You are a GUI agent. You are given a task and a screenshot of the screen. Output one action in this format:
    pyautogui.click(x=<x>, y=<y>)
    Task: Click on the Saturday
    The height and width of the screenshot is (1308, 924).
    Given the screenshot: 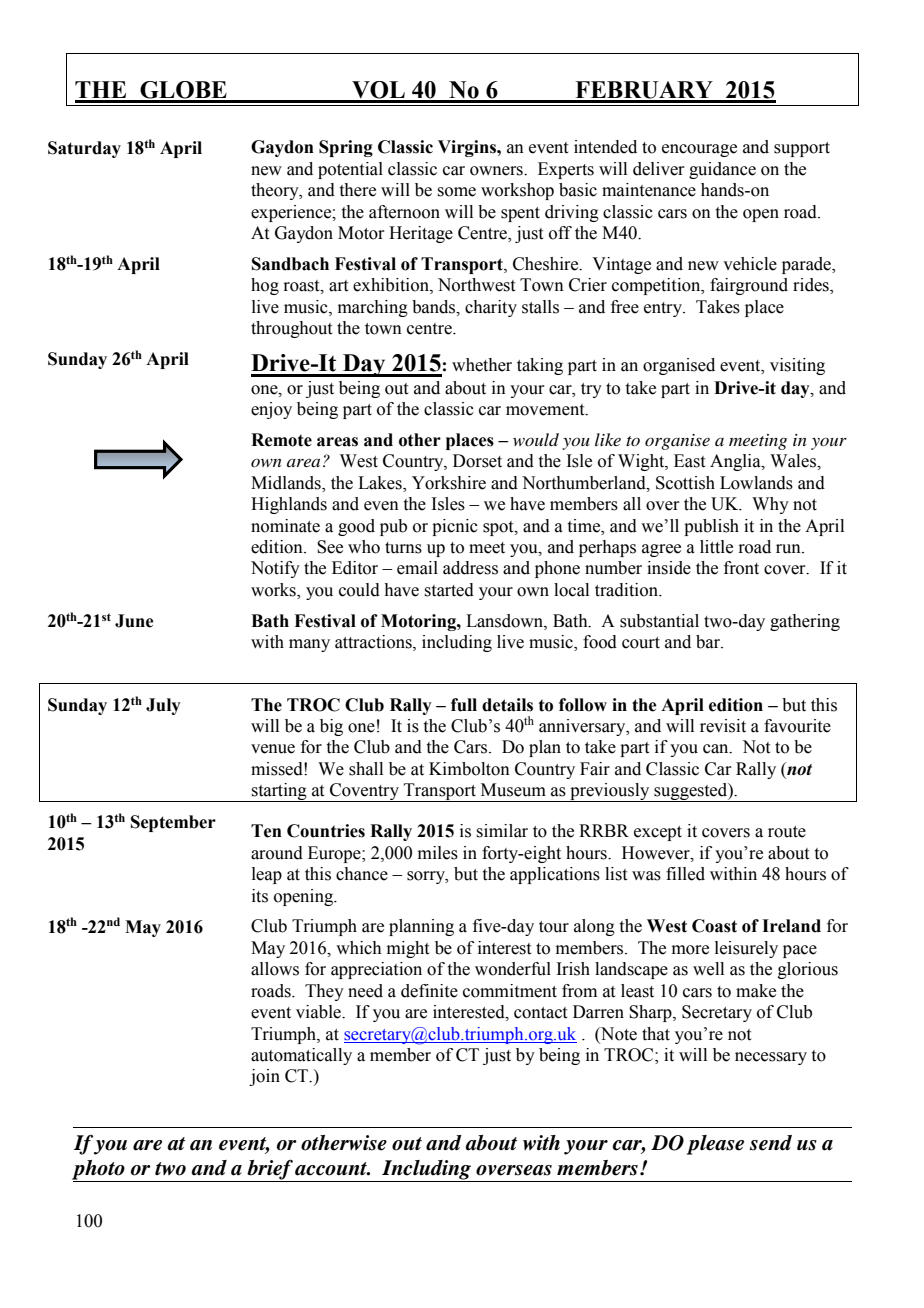 What is the action you would take?
    pyautogui.click(x=84, y=149)
